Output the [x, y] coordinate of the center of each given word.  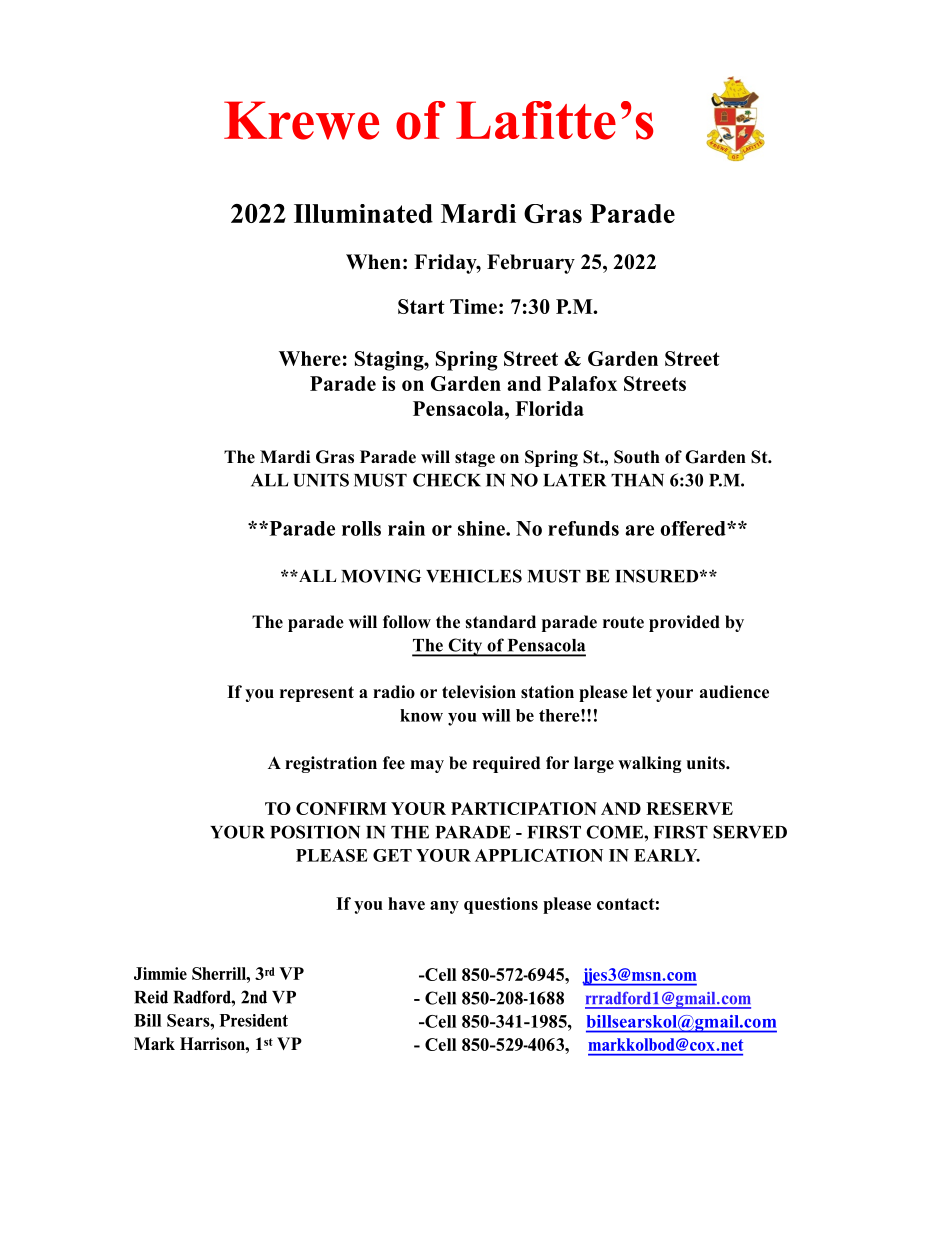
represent [317, 694]
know [421, 715]
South [637, 457]
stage [475, 459]
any [444, 907]
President [254, 1020]
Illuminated [363, 213]
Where [310, 358]
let [642, 692]
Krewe [301, 120]
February [531, 264]
